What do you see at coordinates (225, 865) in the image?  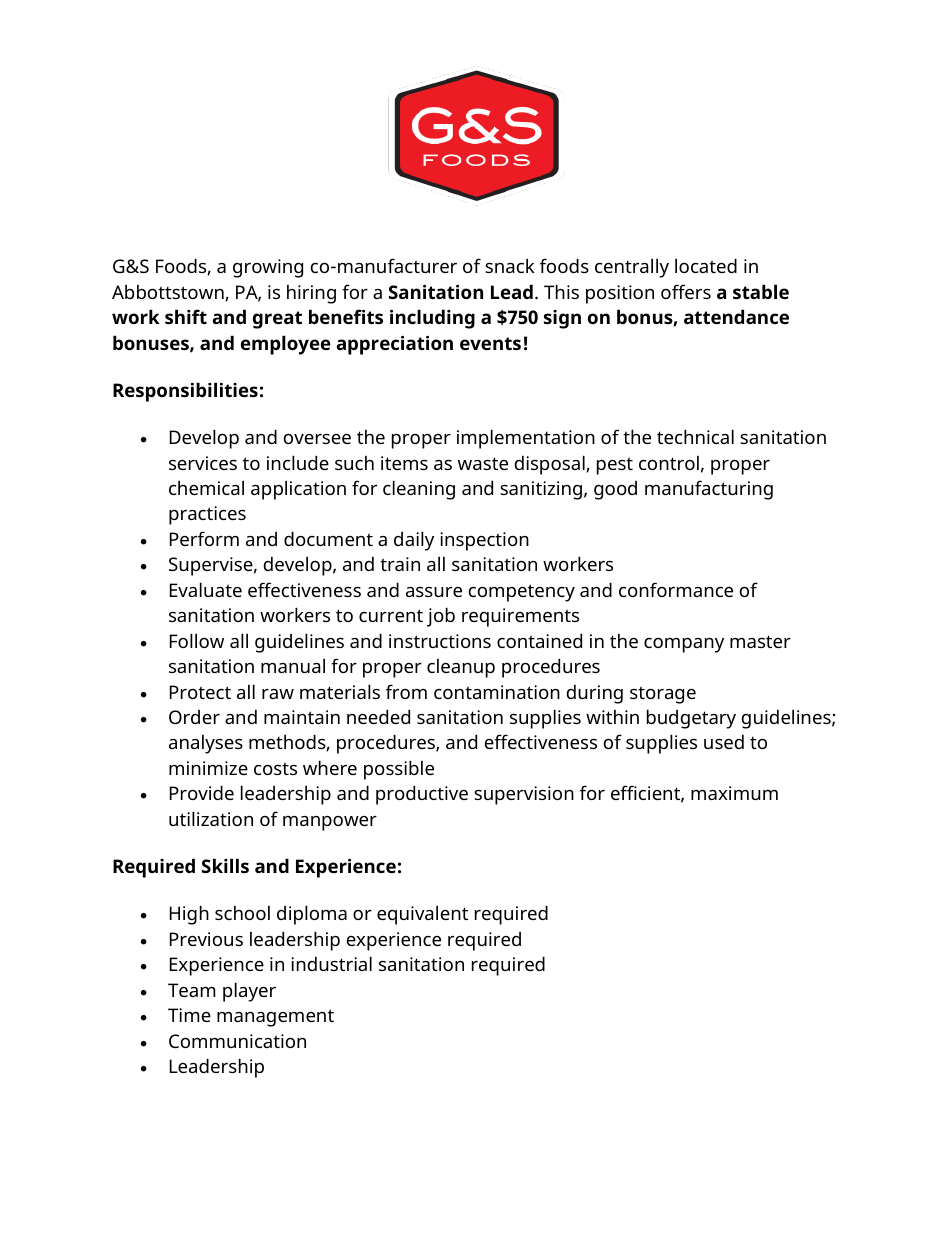 I see `Skills` at bounding box center [225, 865].
